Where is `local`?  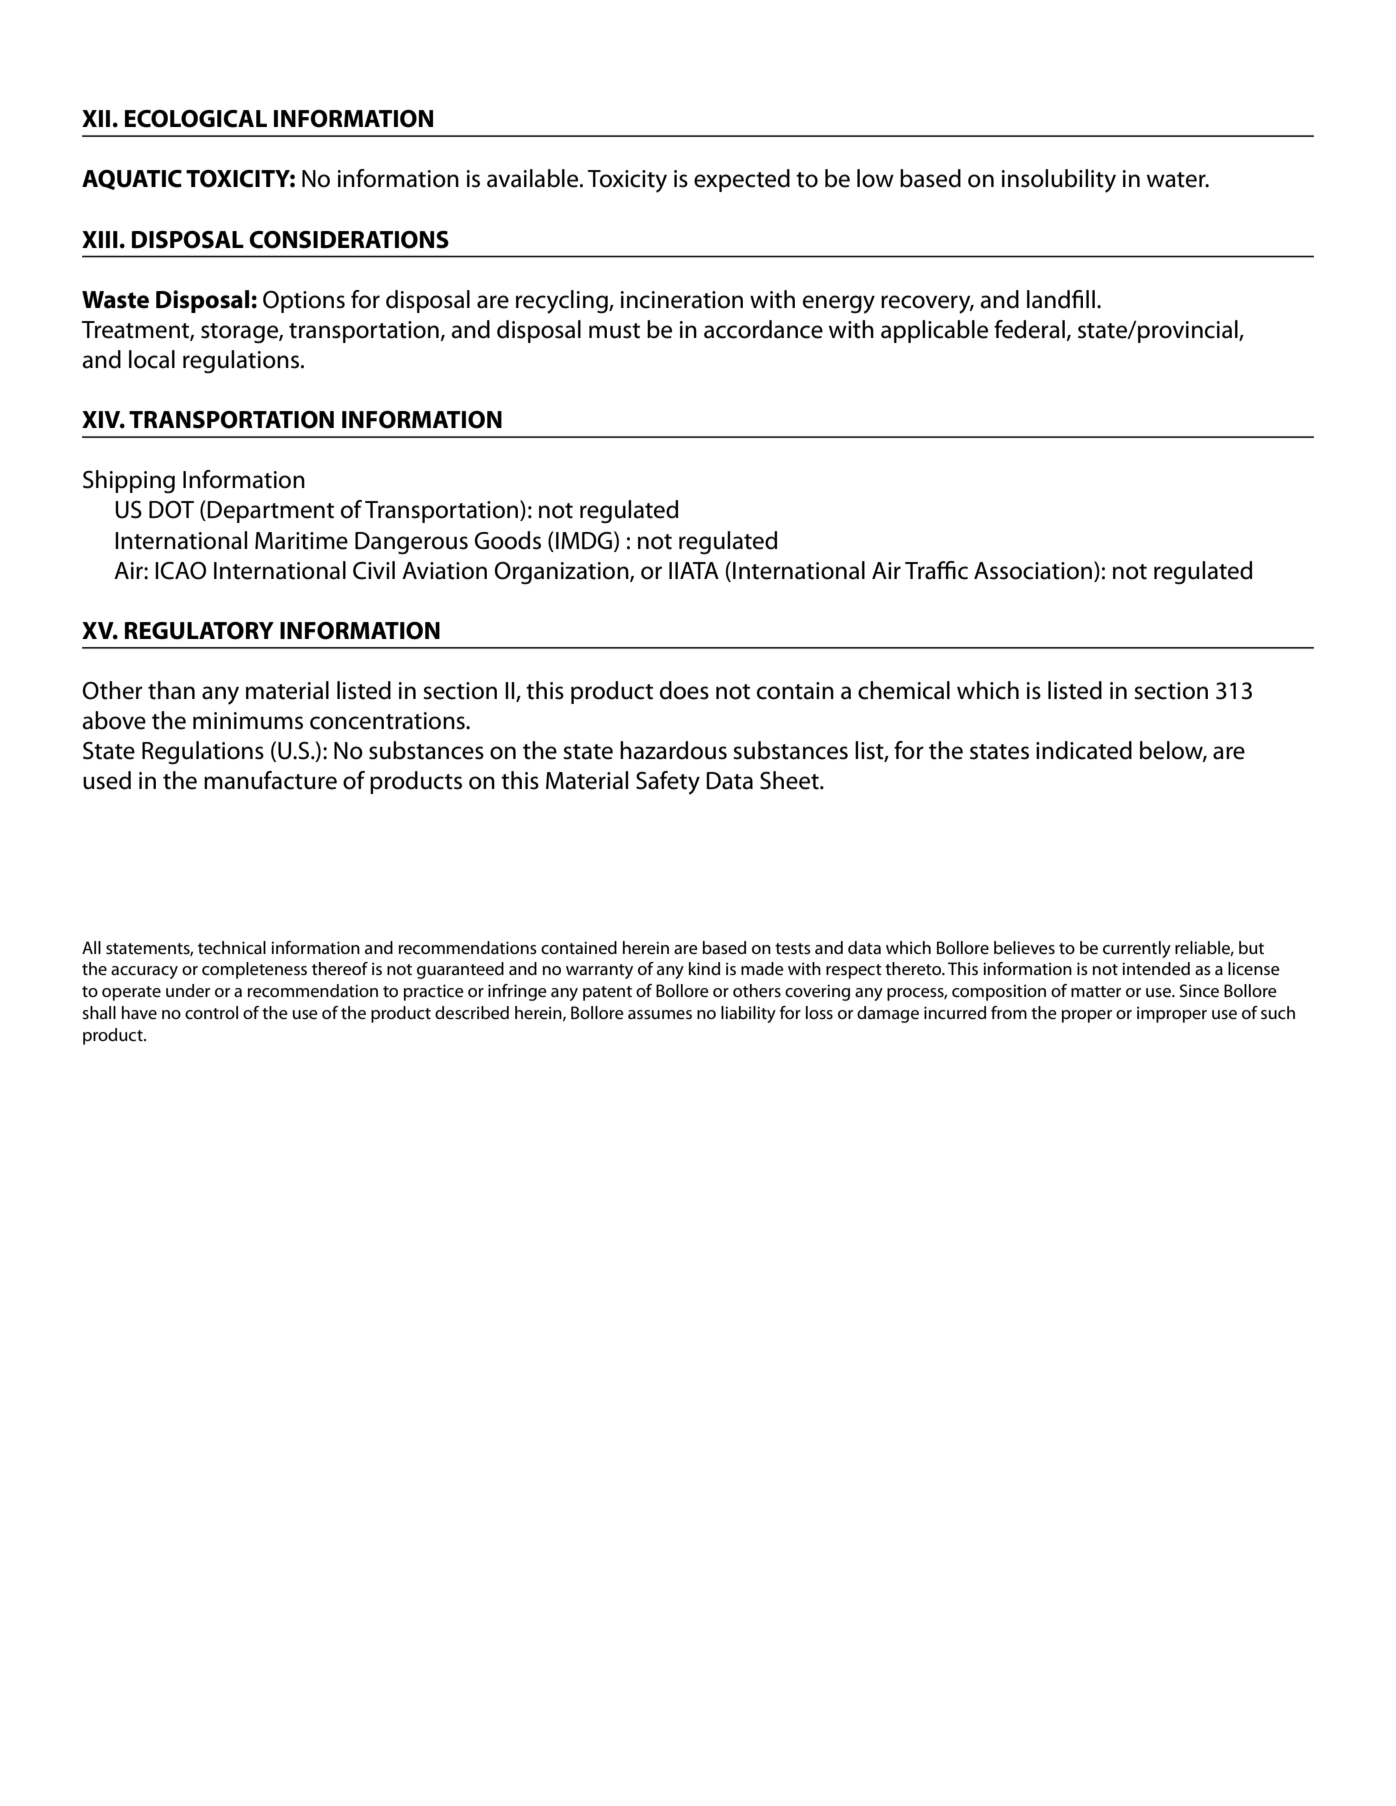
local is located at coordinates (152, 359).
